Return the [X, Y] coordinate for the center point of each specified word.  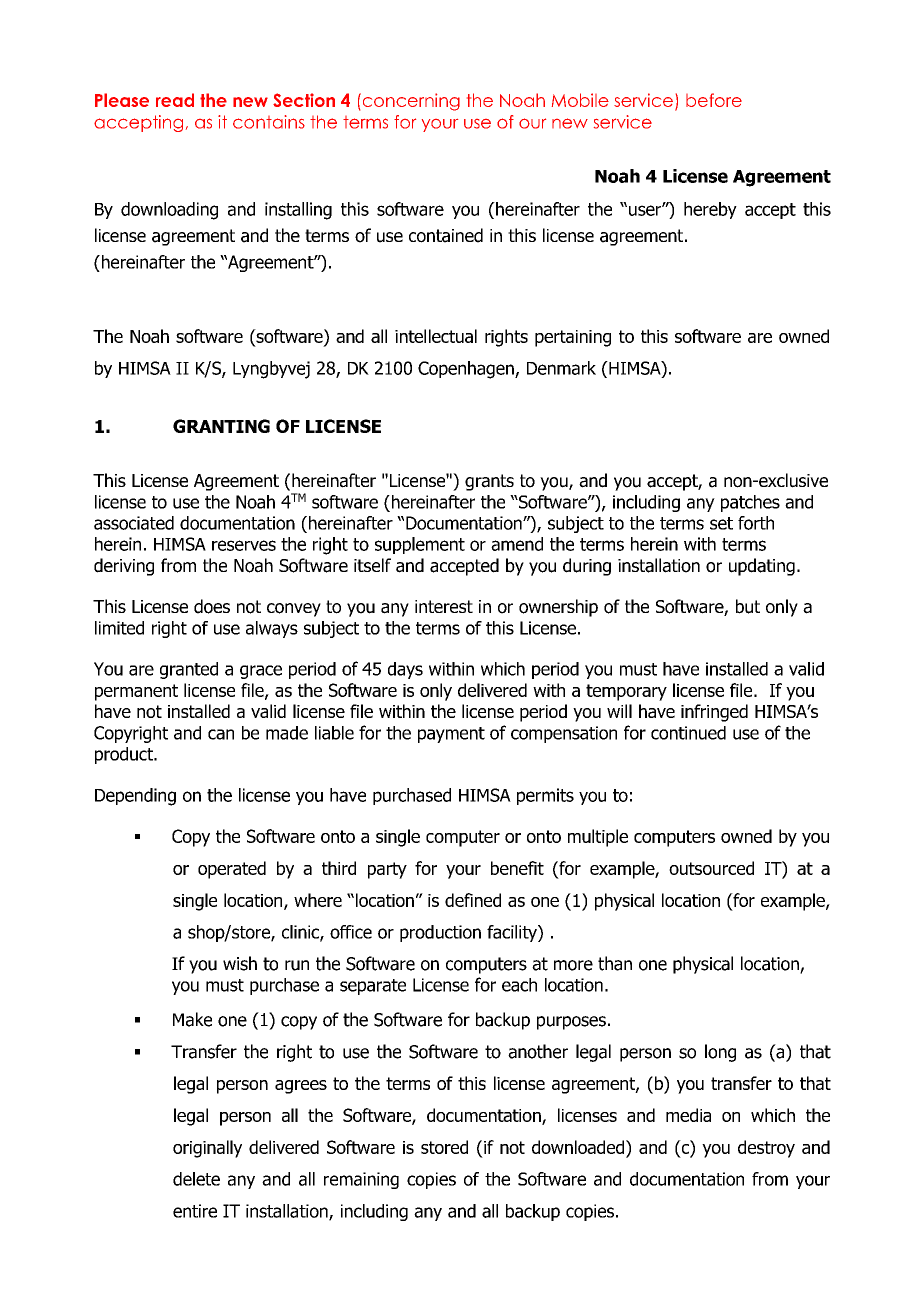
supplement [420, 545]
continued [688, 733]
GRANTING [221, 426]
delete [196, 1179]
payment [451, 735]
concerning [410, 102]
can [221, 734]
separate [373, 987]
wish [240, 963]
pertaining [573, 338]
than [615, 963]
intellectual [436, 336]
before [714, 100]
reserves [244, 545]
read [175, 100]
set [721, 523]
